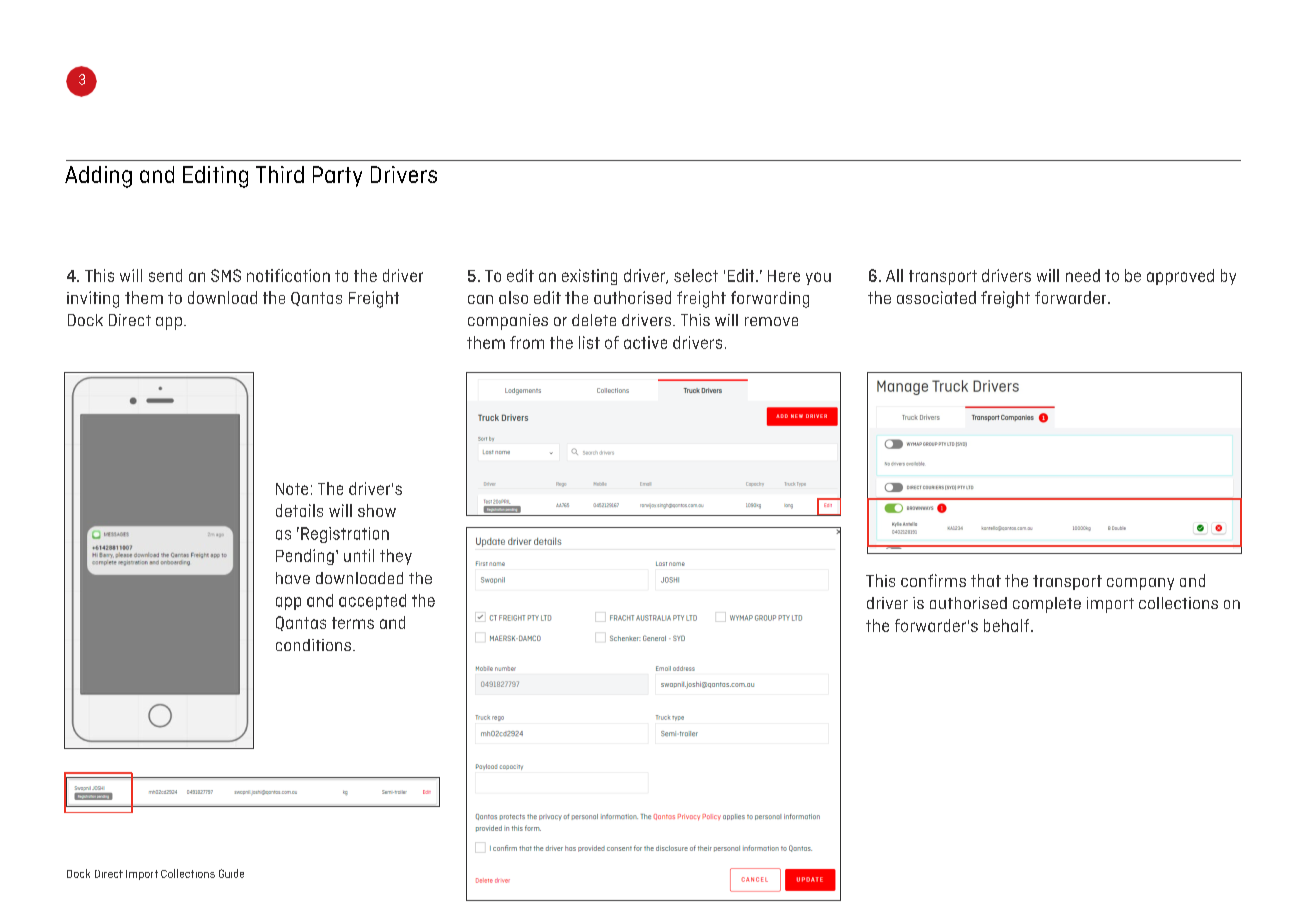  What do you see at coordinates (1083, 275) in the screenshot?
I see `need` at bounding box center [1083, 275].
